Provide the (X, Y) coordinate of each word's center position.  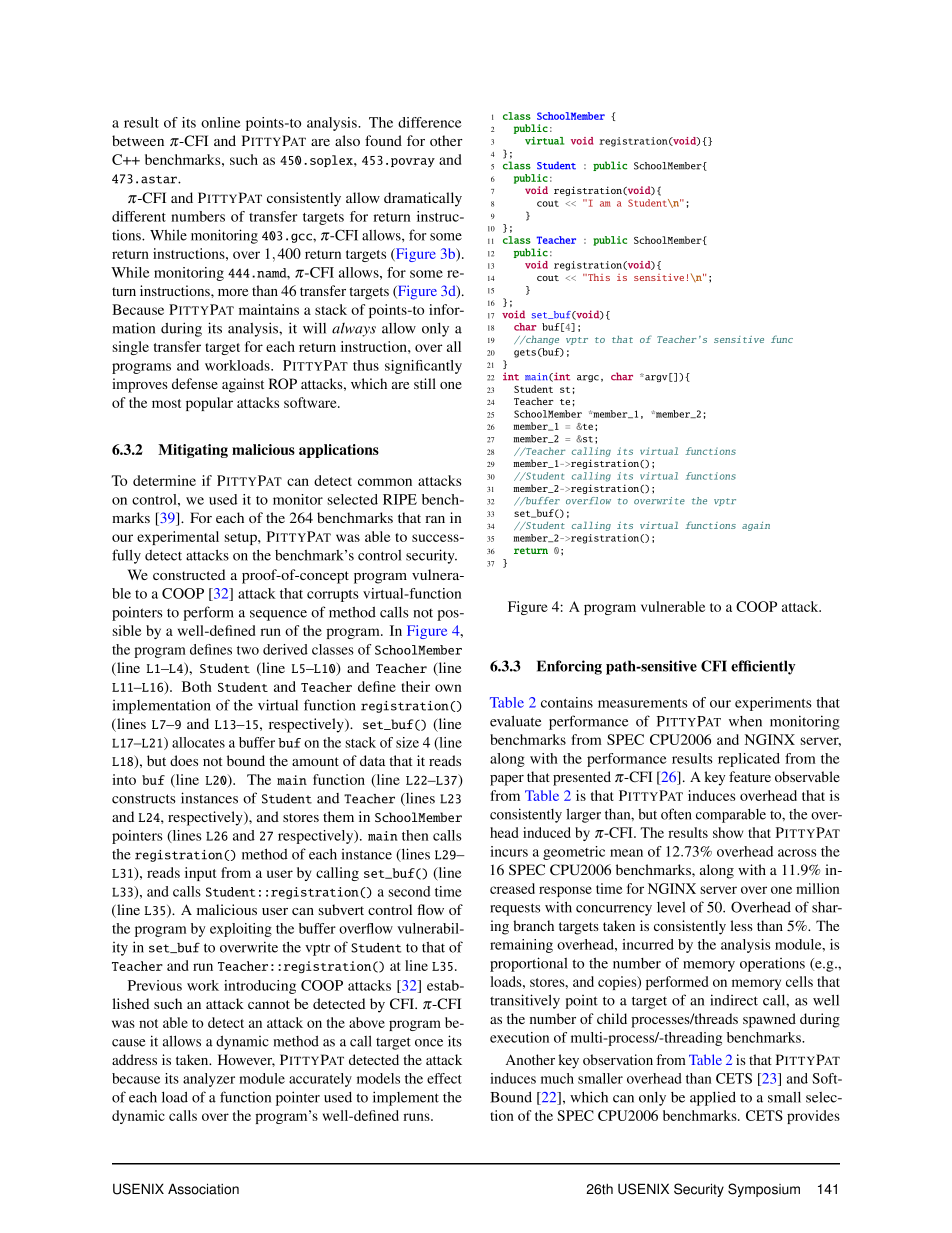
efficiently (763, 667)
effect (444, 1078)
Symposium (764, 1190)
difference (430, 122)
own (448, 688)
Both (197, 686)
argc (588, 378)
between (138, 140)
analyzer (209, 1080)
